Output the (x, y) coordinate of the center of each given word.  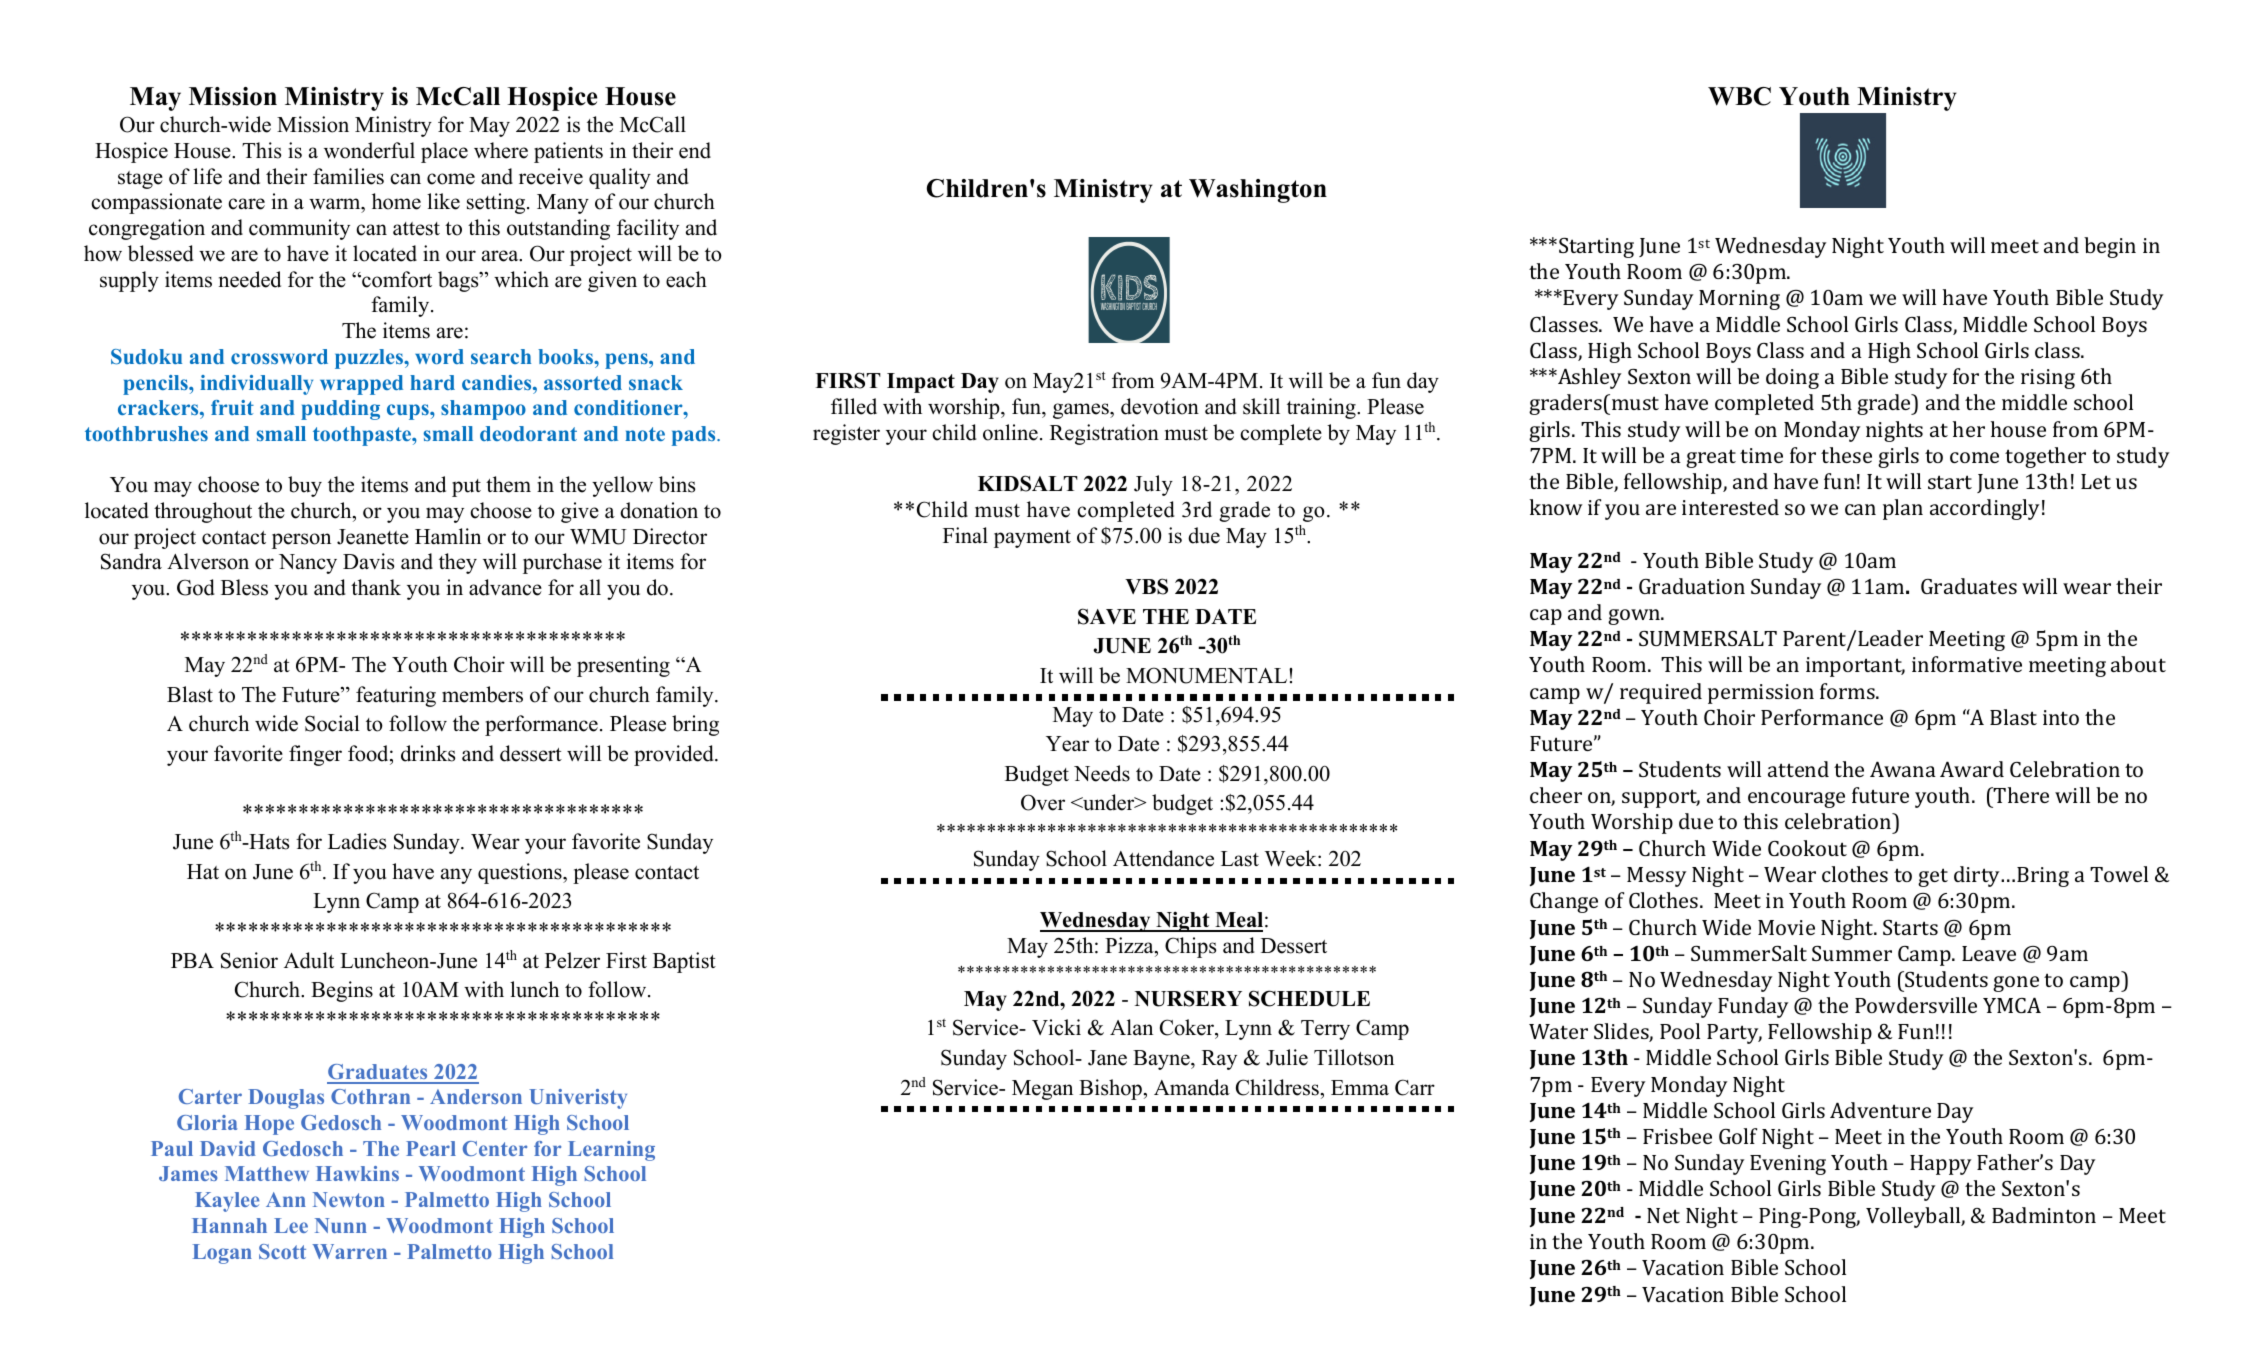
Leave (1989, 953)
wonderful (369, 150)
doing (1792, 378)
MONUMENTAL (1208, 675)
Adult (309, 960)
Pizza (1130, 945)
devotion (1160, 406)
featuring (396, 696)
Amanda (1192, 1087)
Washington (1258, 191)
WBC (1739, 96)
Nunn (341, 1225)
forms (1848, 691)
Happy (1941, 1165)
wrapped (361, 385)
